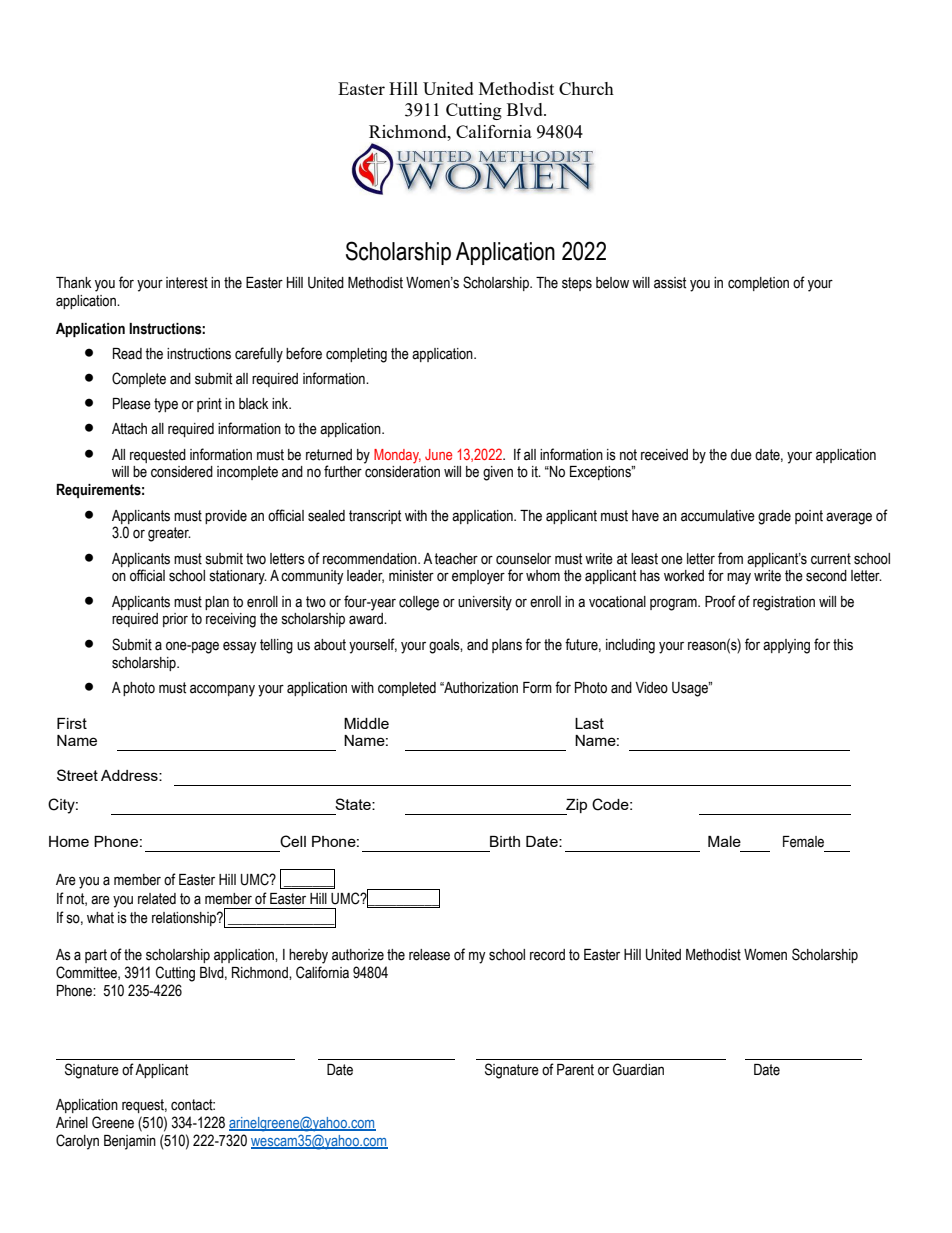 This image has height=1233, width=952. I want to click on Church, so click(586, 88).
